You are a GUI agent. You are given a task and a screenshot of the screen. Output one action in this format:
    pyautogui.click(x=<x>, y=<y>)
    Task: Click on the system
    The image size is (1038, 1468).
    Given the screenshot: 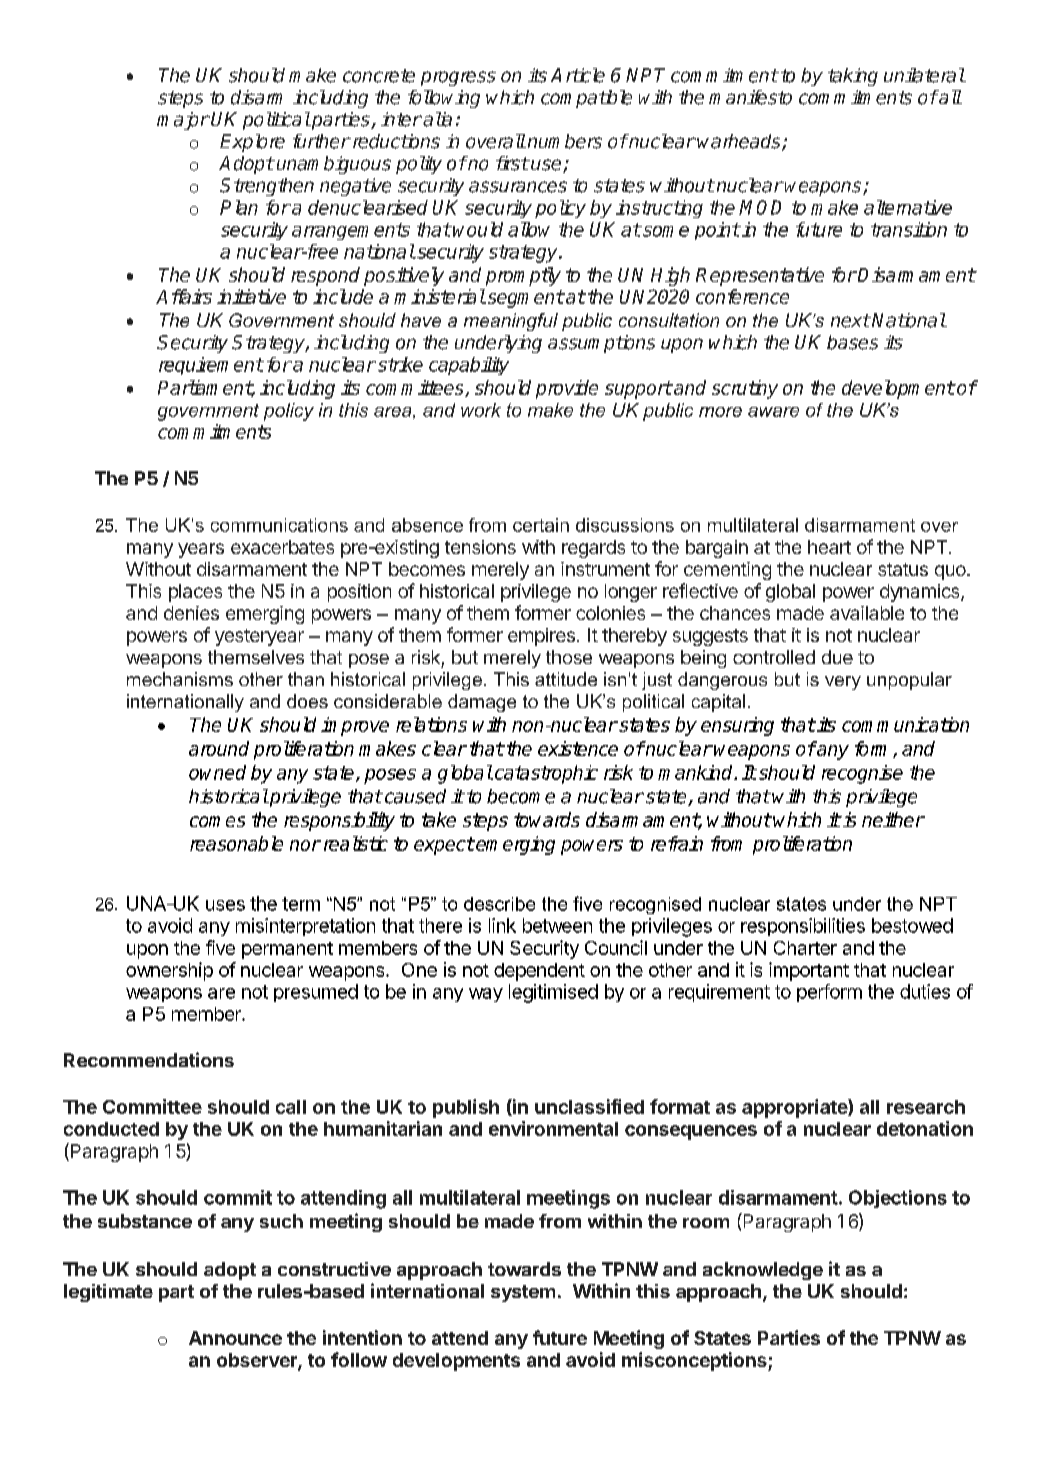 What is the action you would take?
    pyautogui.click(x=523, y=1293)
